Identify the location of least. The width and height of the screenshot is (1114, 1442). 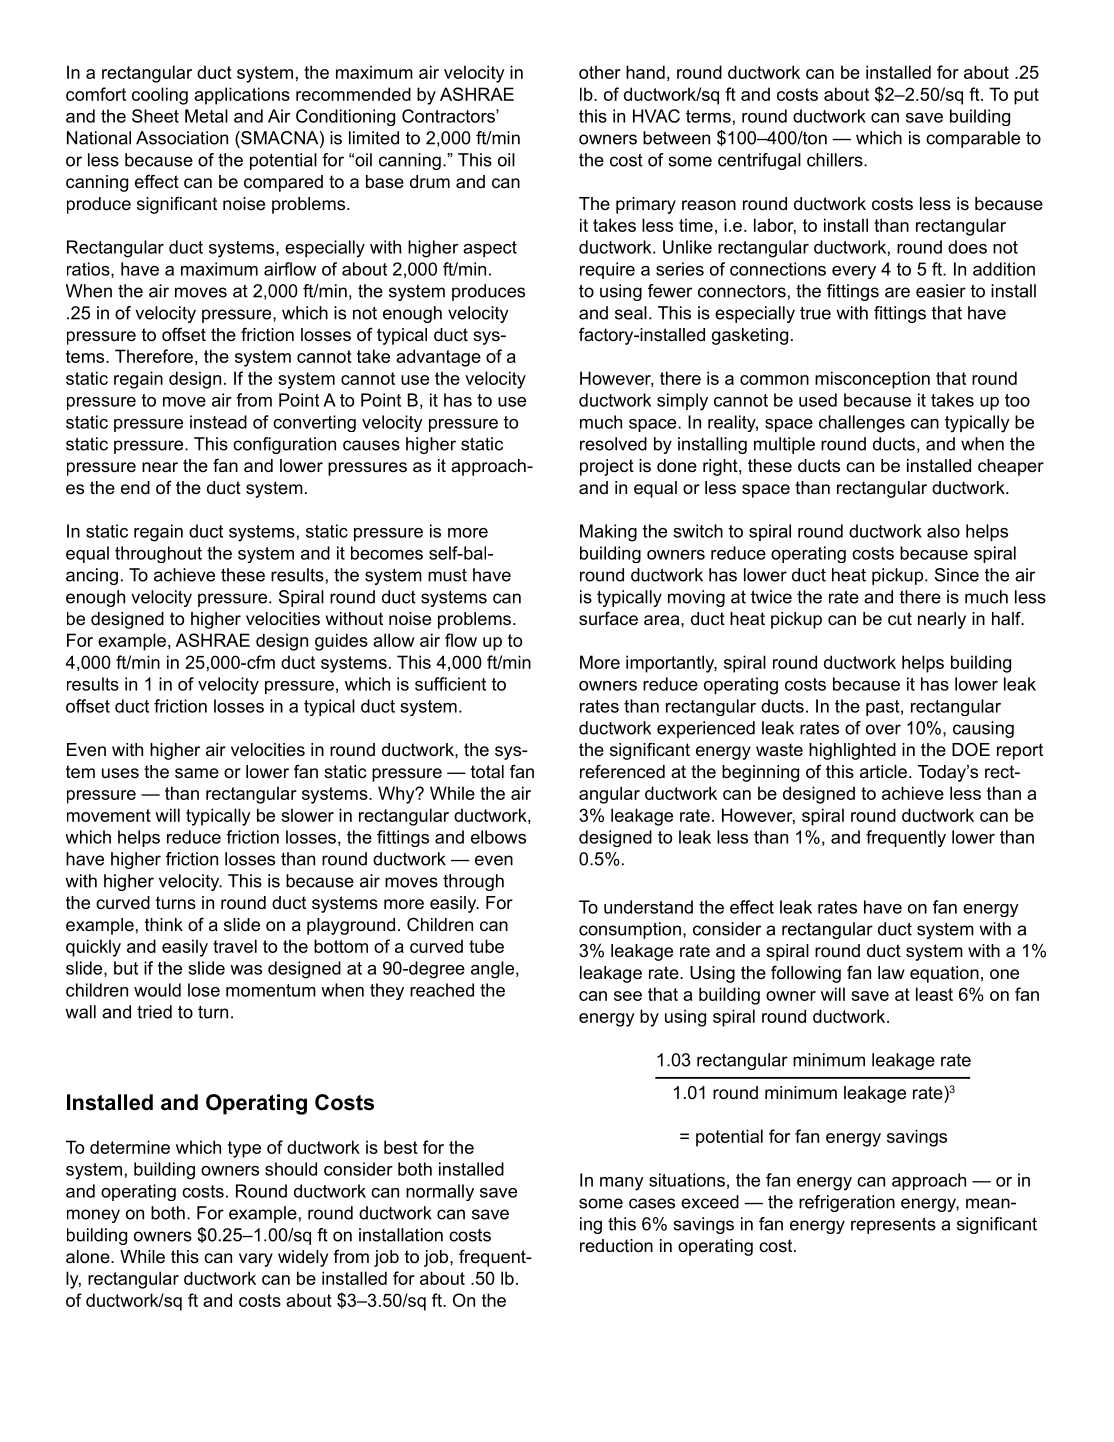
(934, 994).
